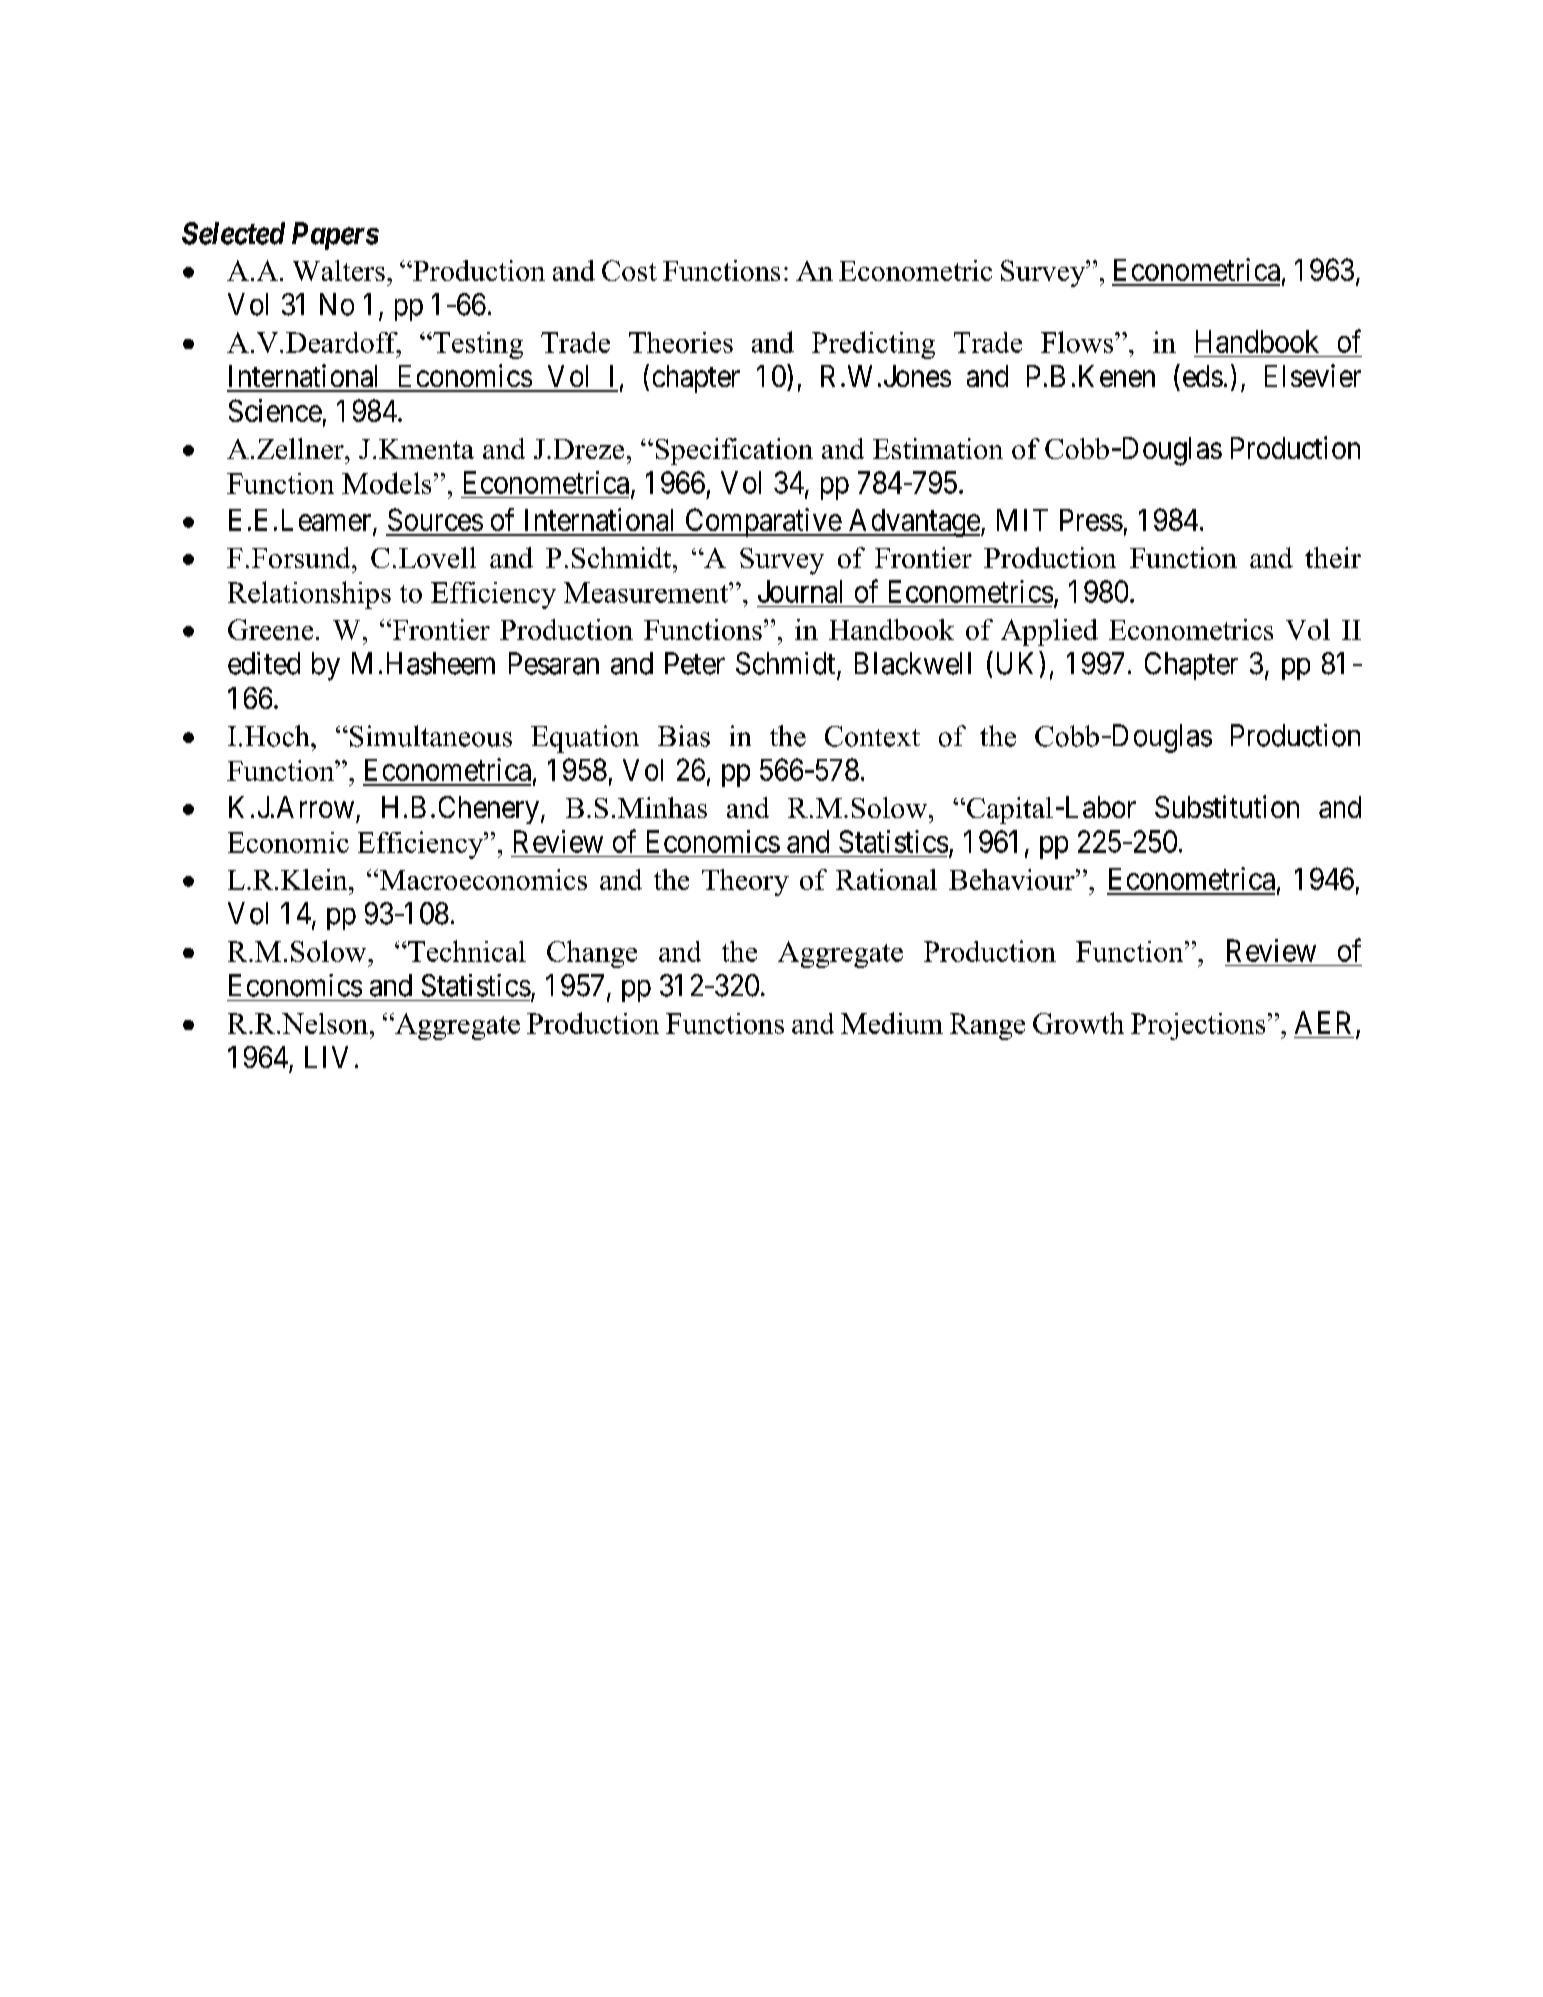 This screenshot has height=1997, width=1543. What do you see at coordinates (339, 270) in the screenshot?
I see `Walters` at bounding box center [339, 270].
